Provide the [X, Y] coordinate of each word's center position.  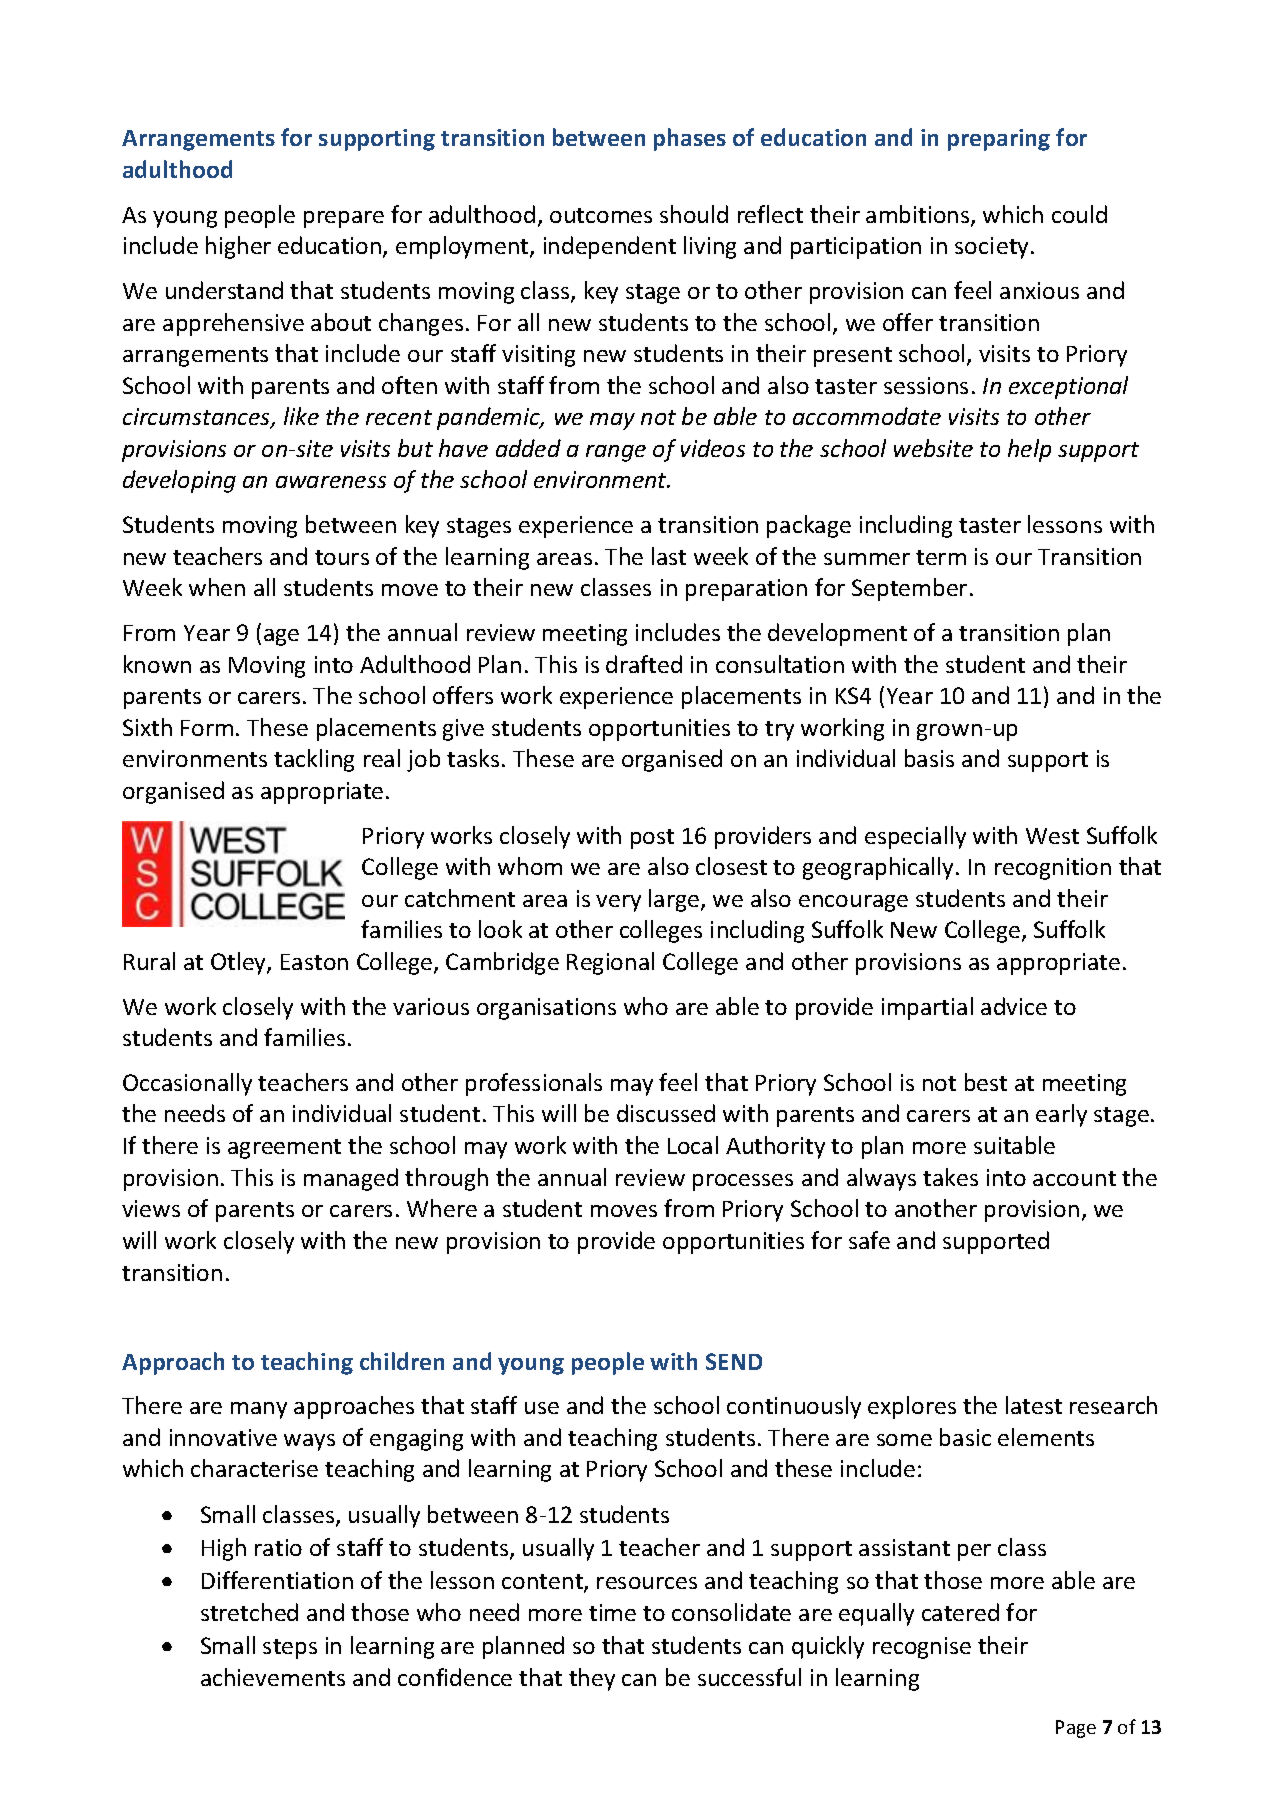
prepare [344, 219]
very [618, 903]
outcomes [601, 215]
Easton [314, 962]
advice [1014, 1006]
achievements [273, 1677]
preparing [999, 140]
